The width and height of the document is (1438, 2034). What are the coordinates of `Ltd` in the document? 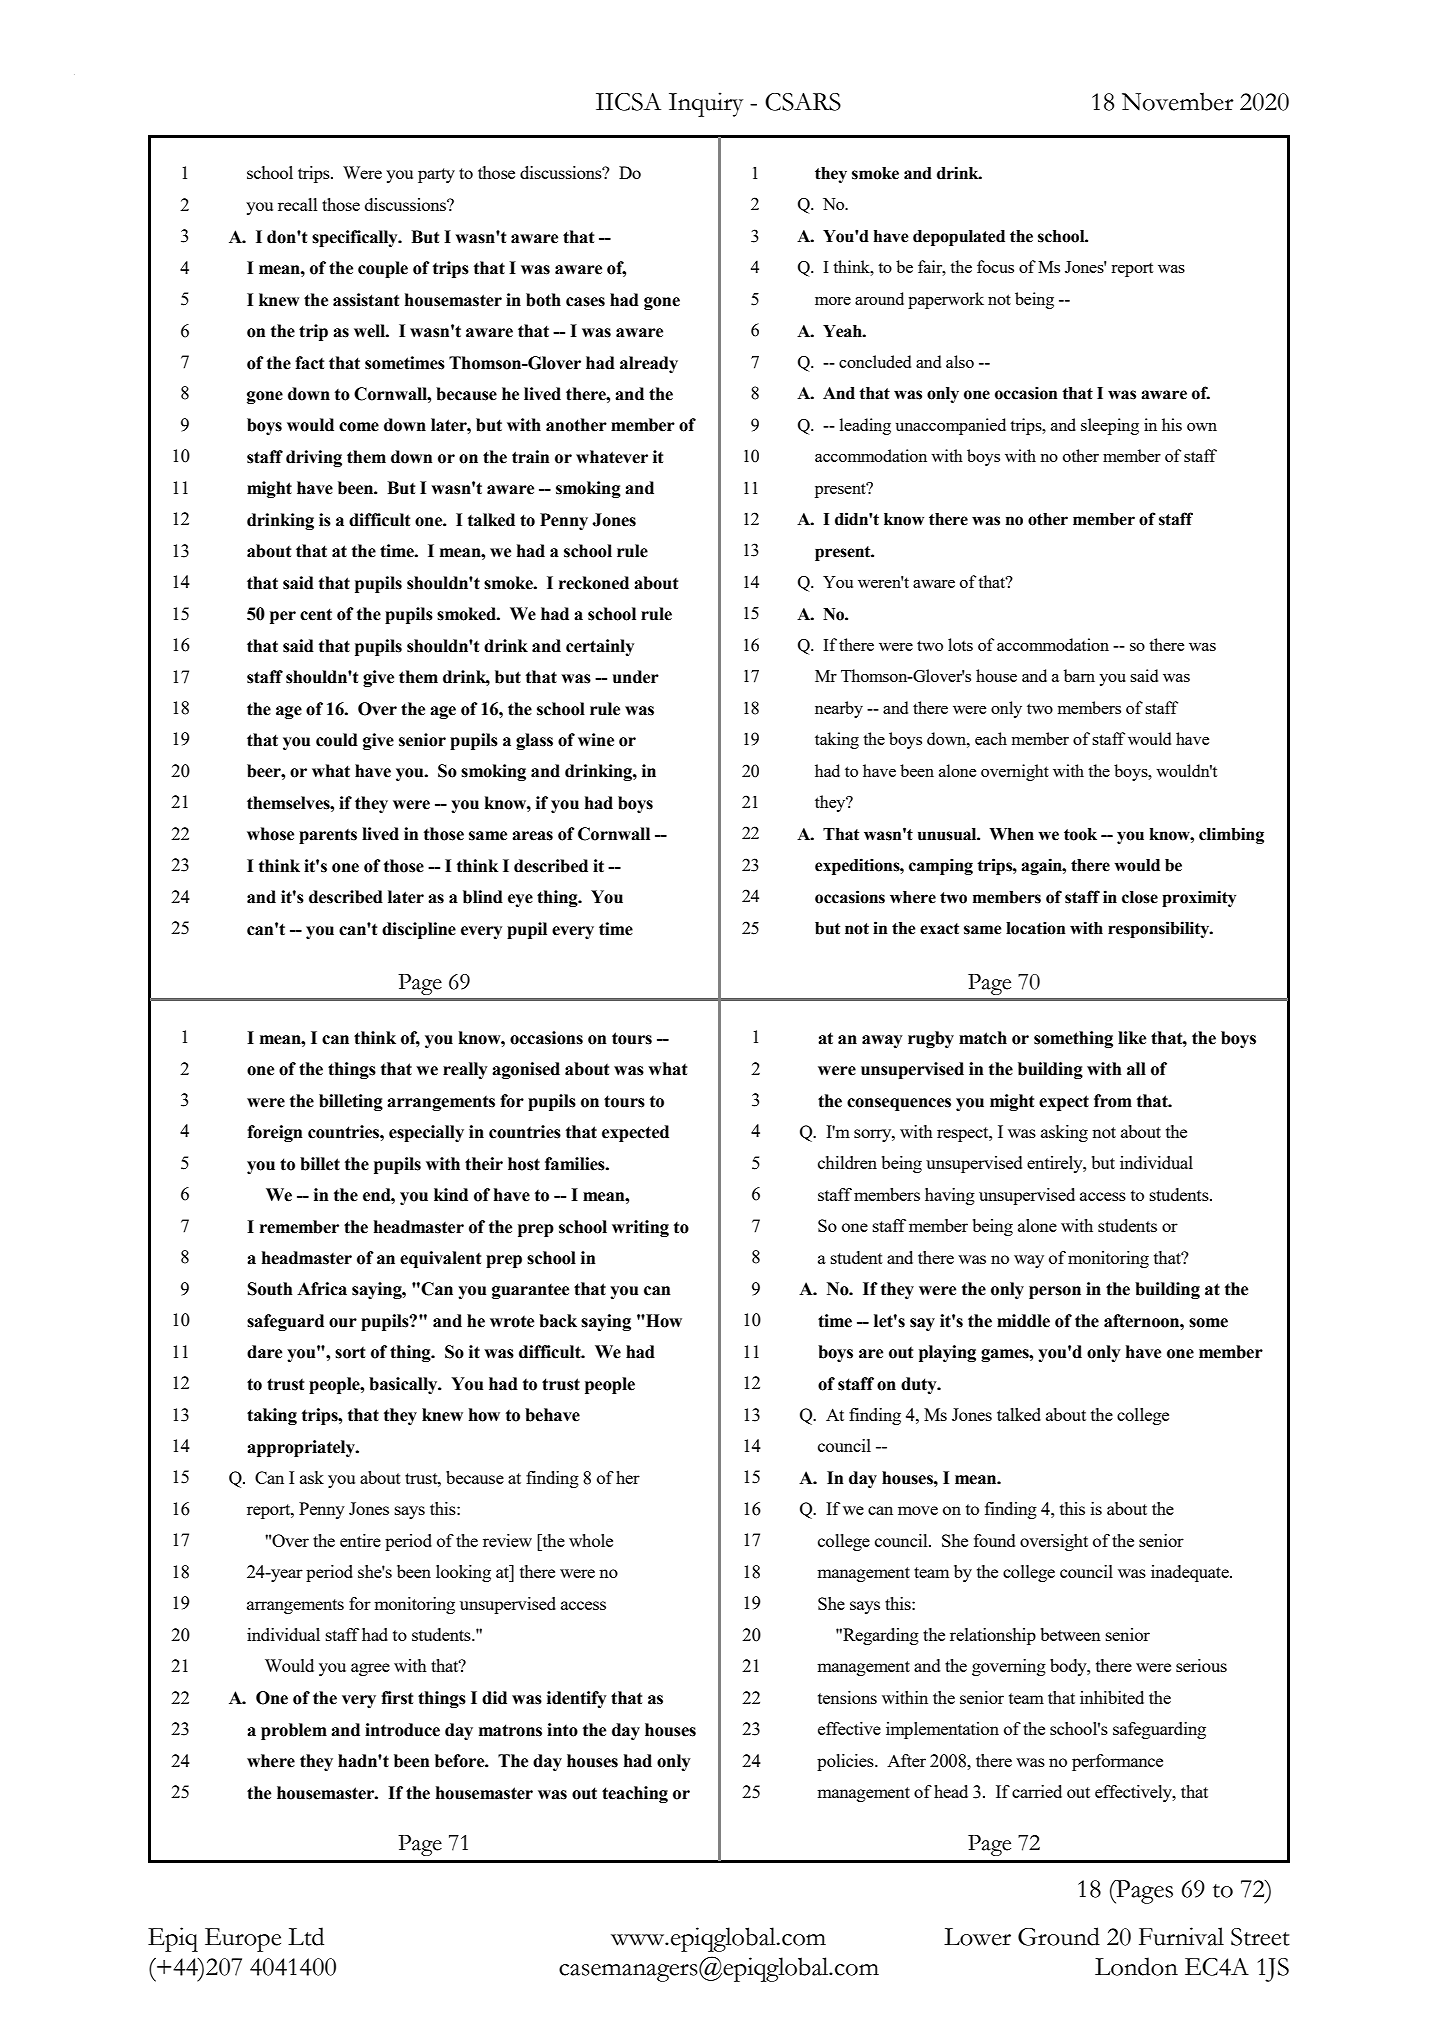 It's located at (306, 1936).
